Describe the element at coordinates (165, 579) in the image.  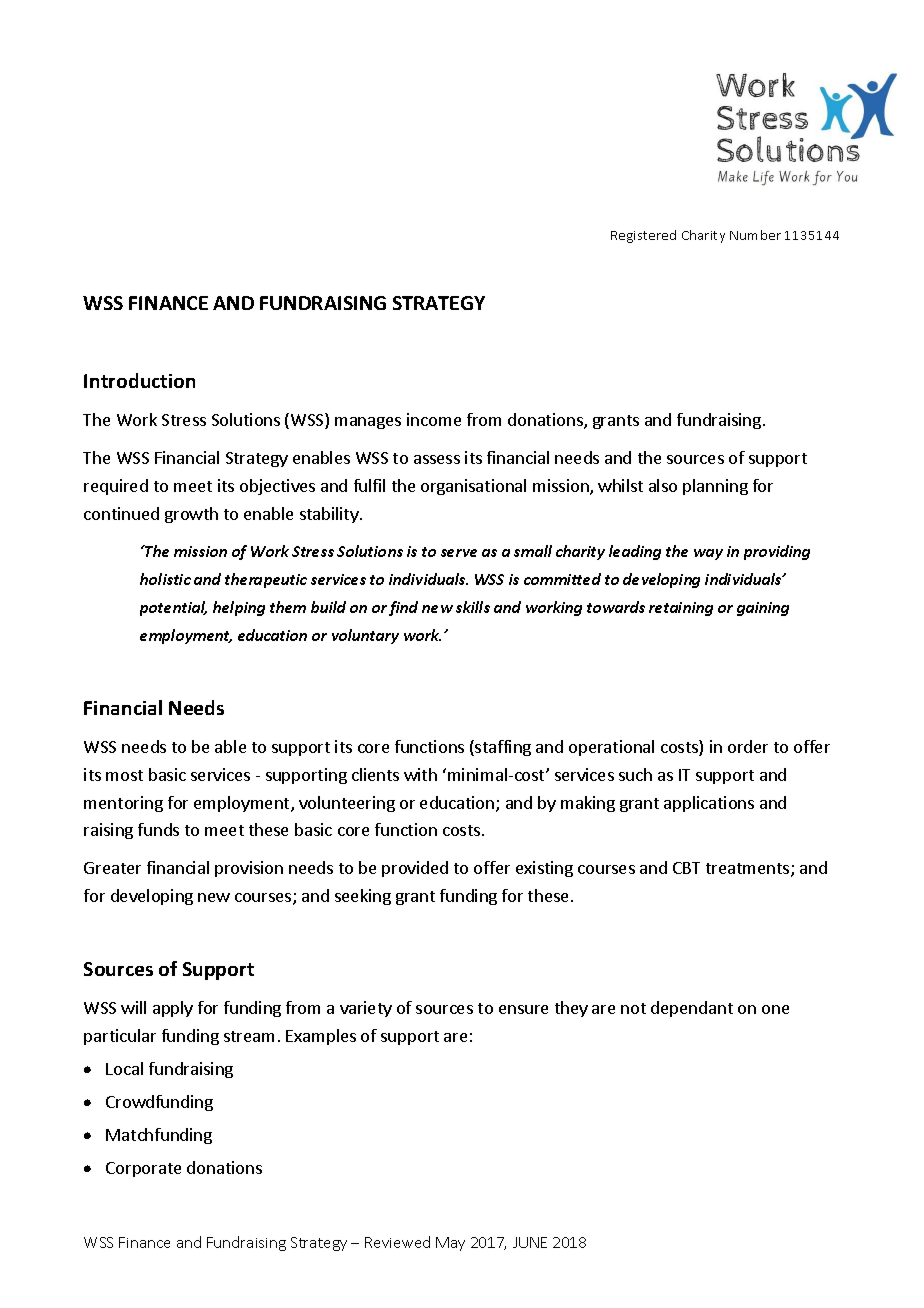
I see `holistic` at that location.
